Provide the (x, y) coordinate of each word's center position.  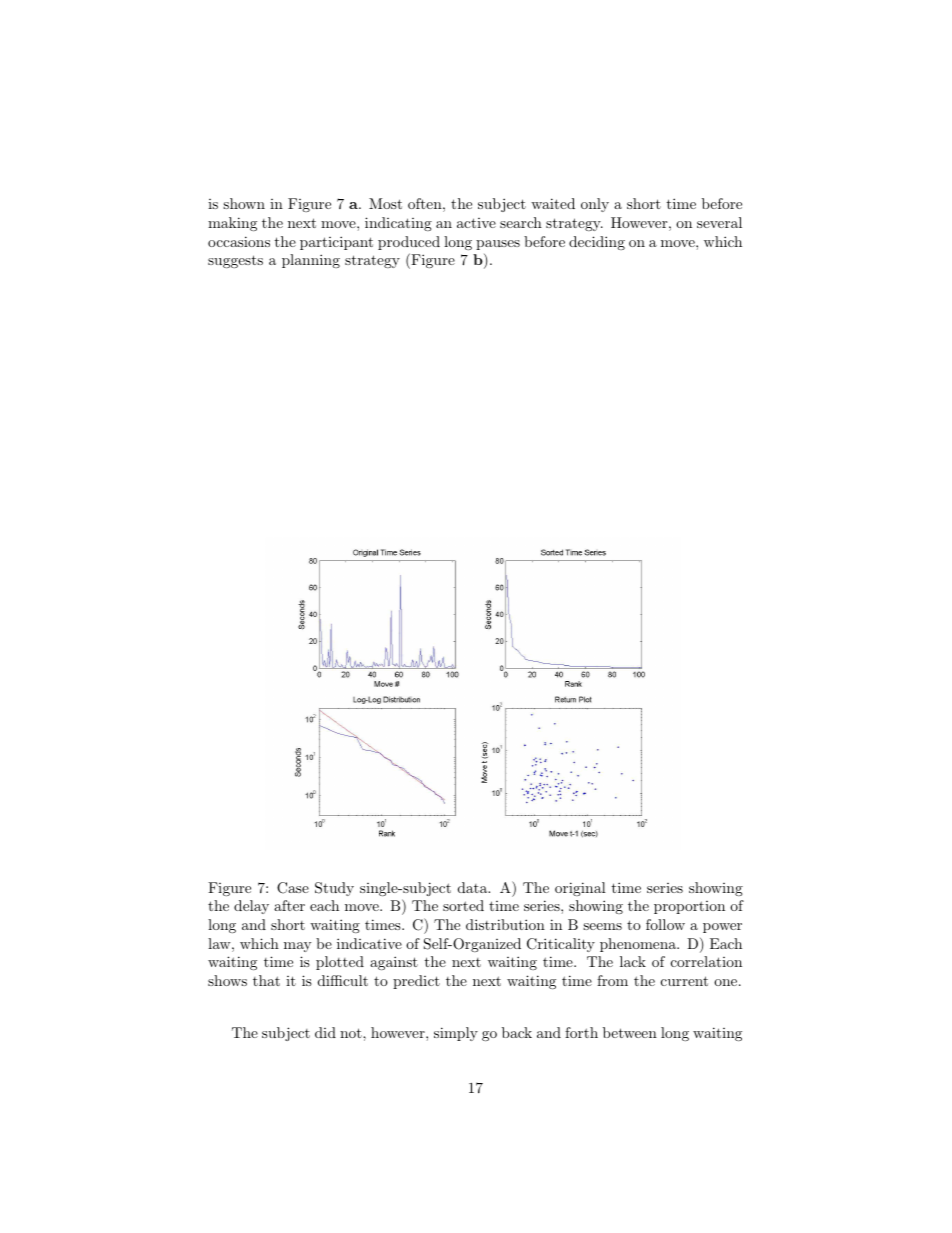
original (580, 889)
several (719, 222)
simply (456, 1034)
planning (311, 261)
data (474, 887)
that (266, 980)
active (476, 223)
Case (293, 888)
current (684, 981)
